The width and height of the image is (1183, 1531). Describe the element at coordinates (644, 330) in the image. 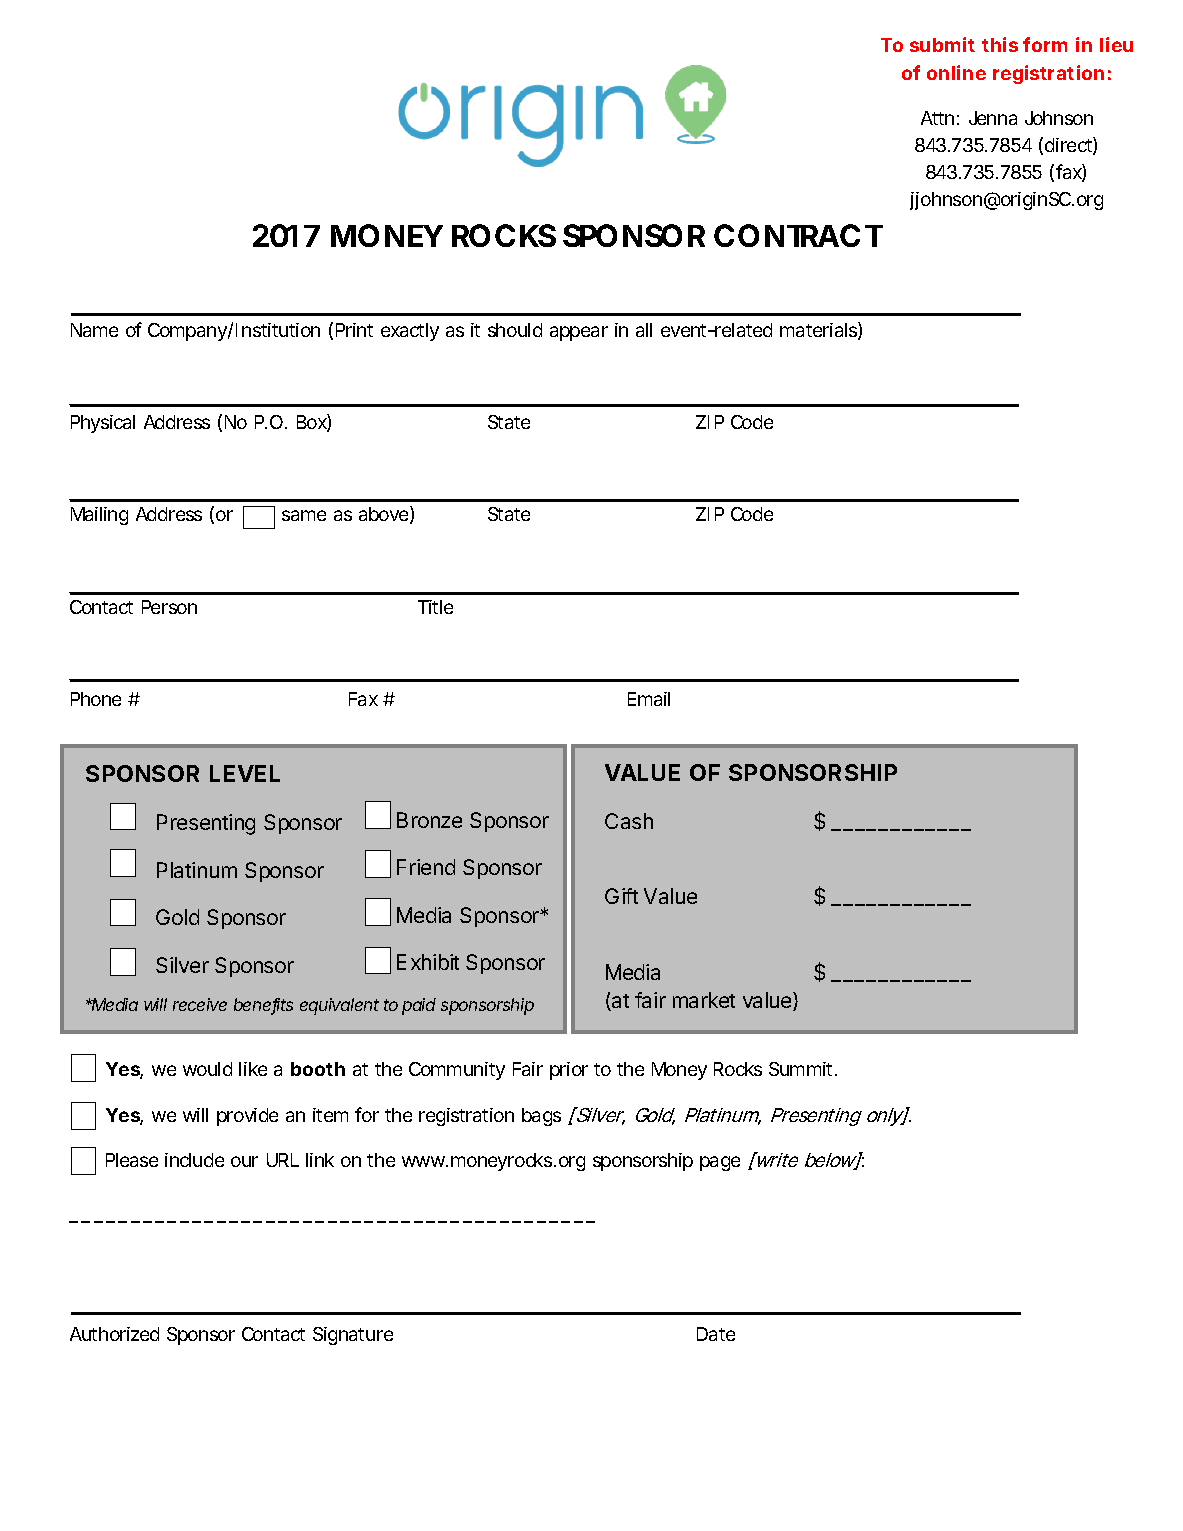

I see `all` at that location.
